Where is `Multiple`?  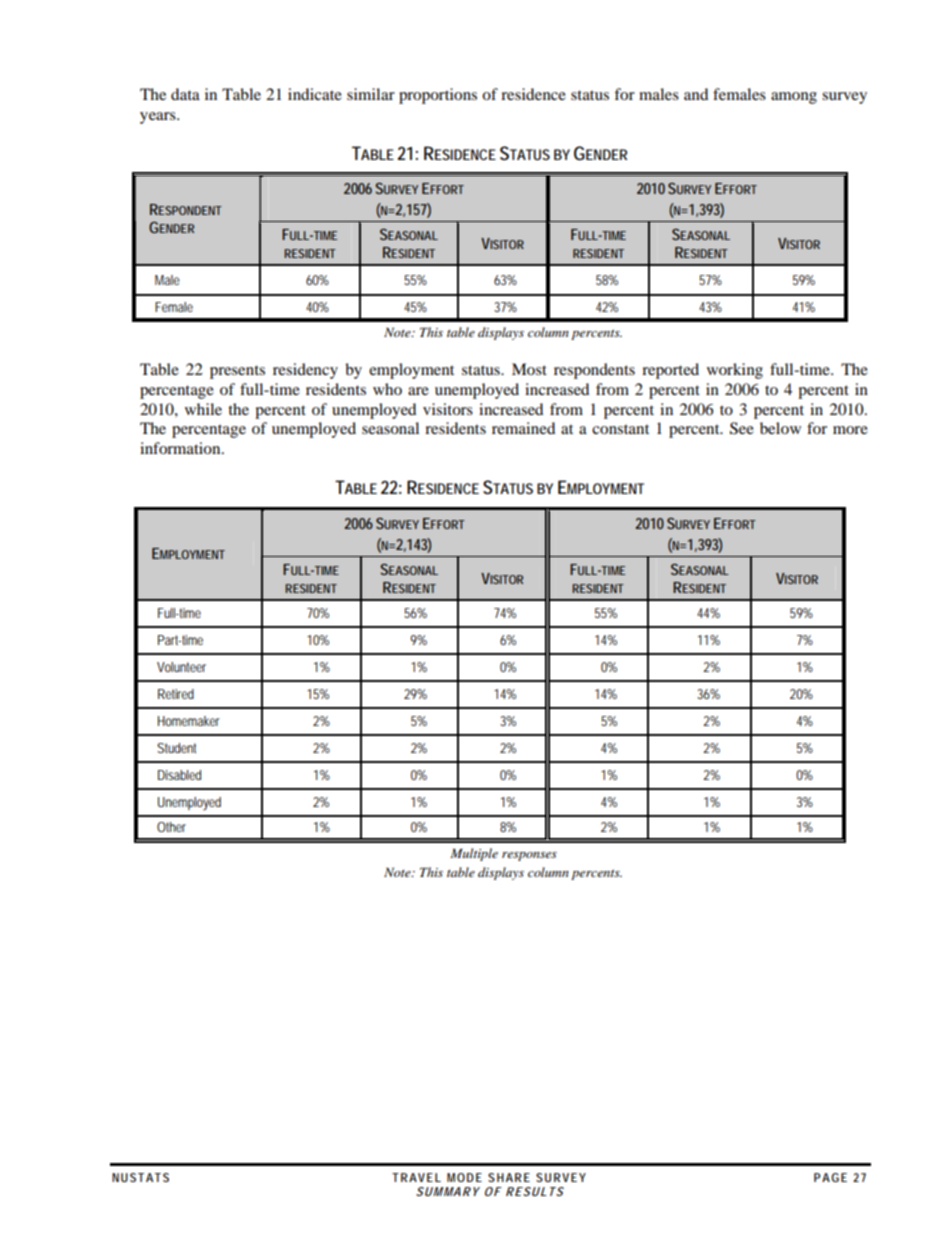
Multiple is located at coordinates (474, 854).
